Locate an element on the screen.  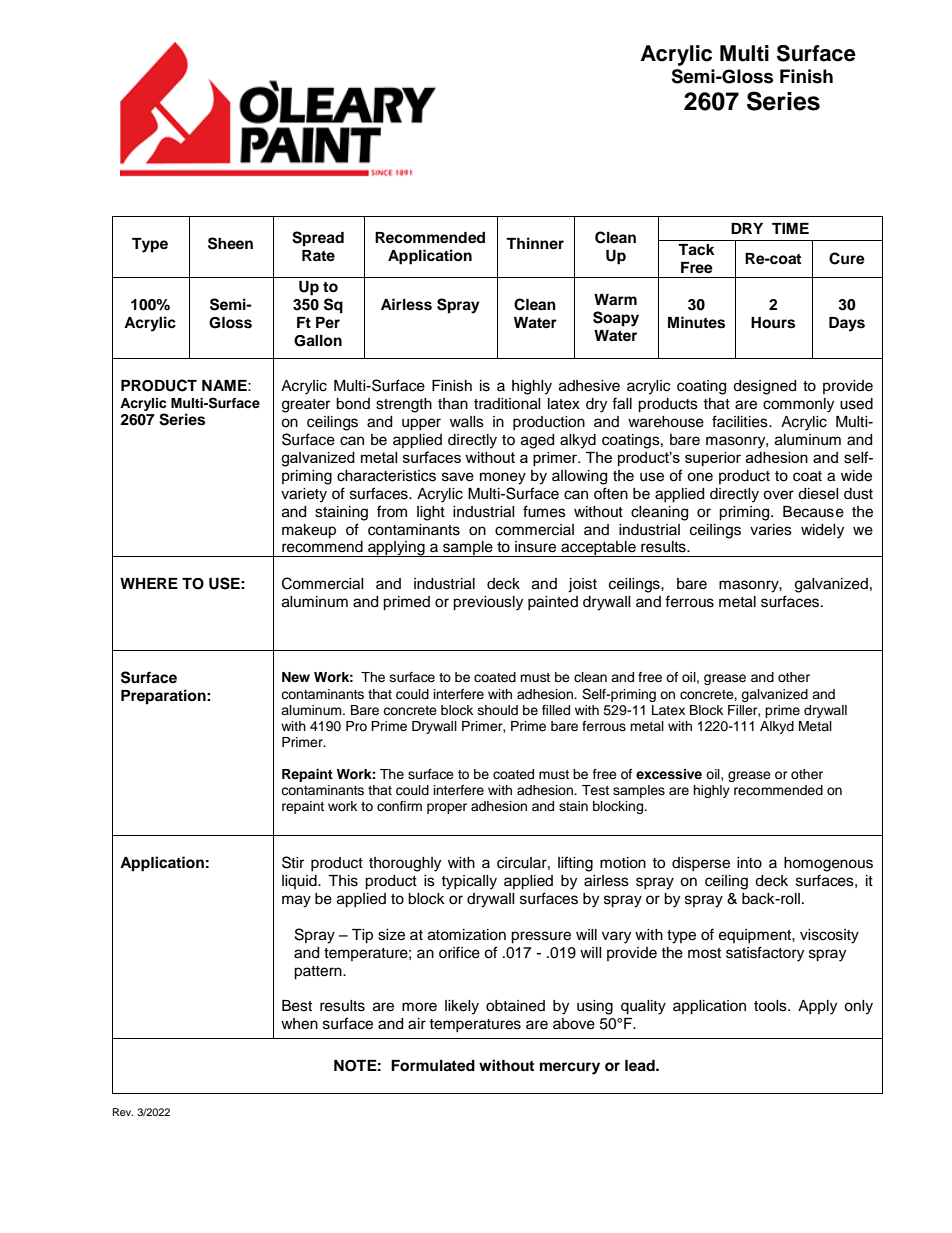
tools is located at coordinates (771, 1006).
